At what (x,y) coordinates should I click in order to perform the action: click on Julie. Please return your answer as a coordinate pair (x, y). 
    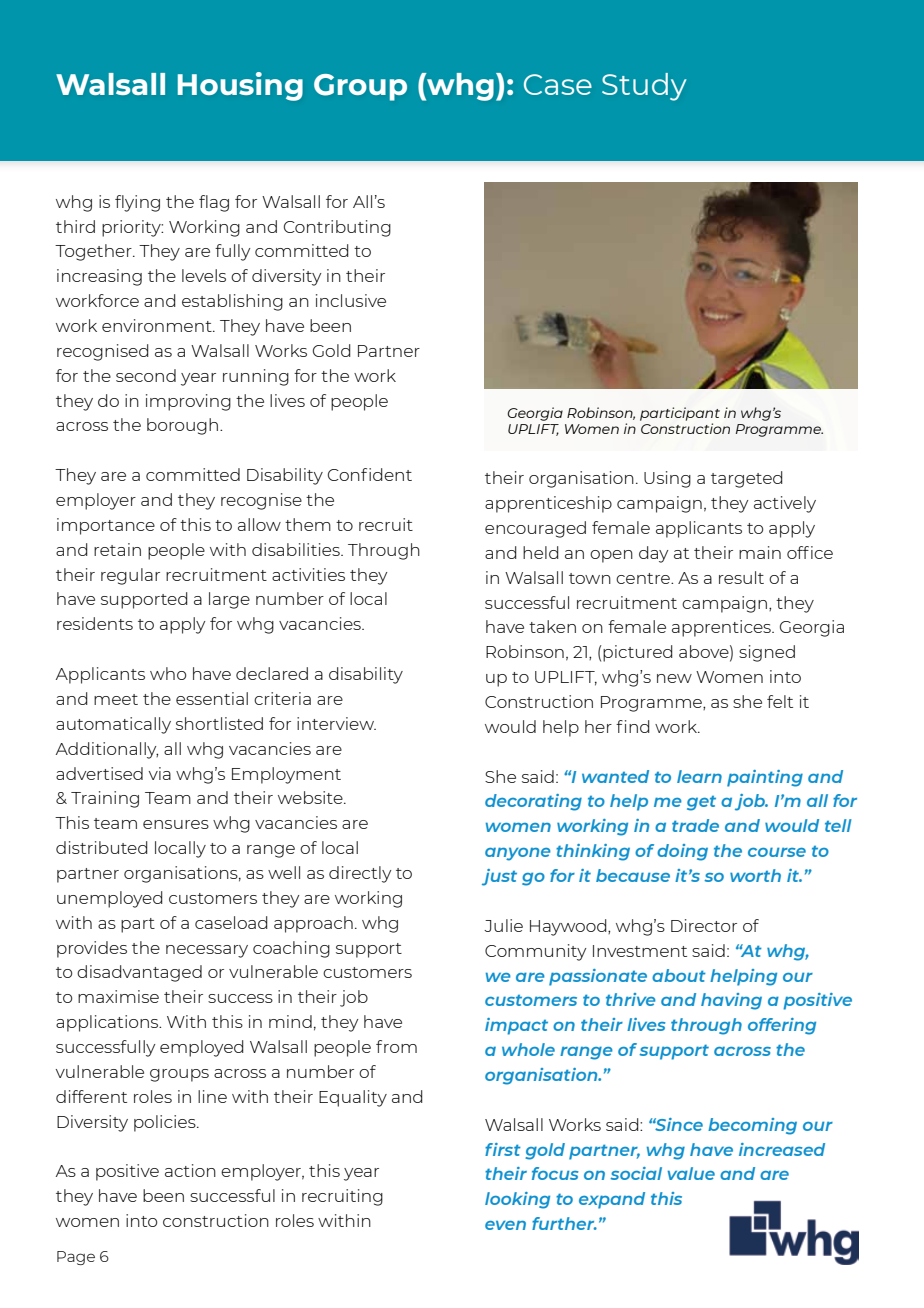
    Looking at the image, I should click on (503, 925).
